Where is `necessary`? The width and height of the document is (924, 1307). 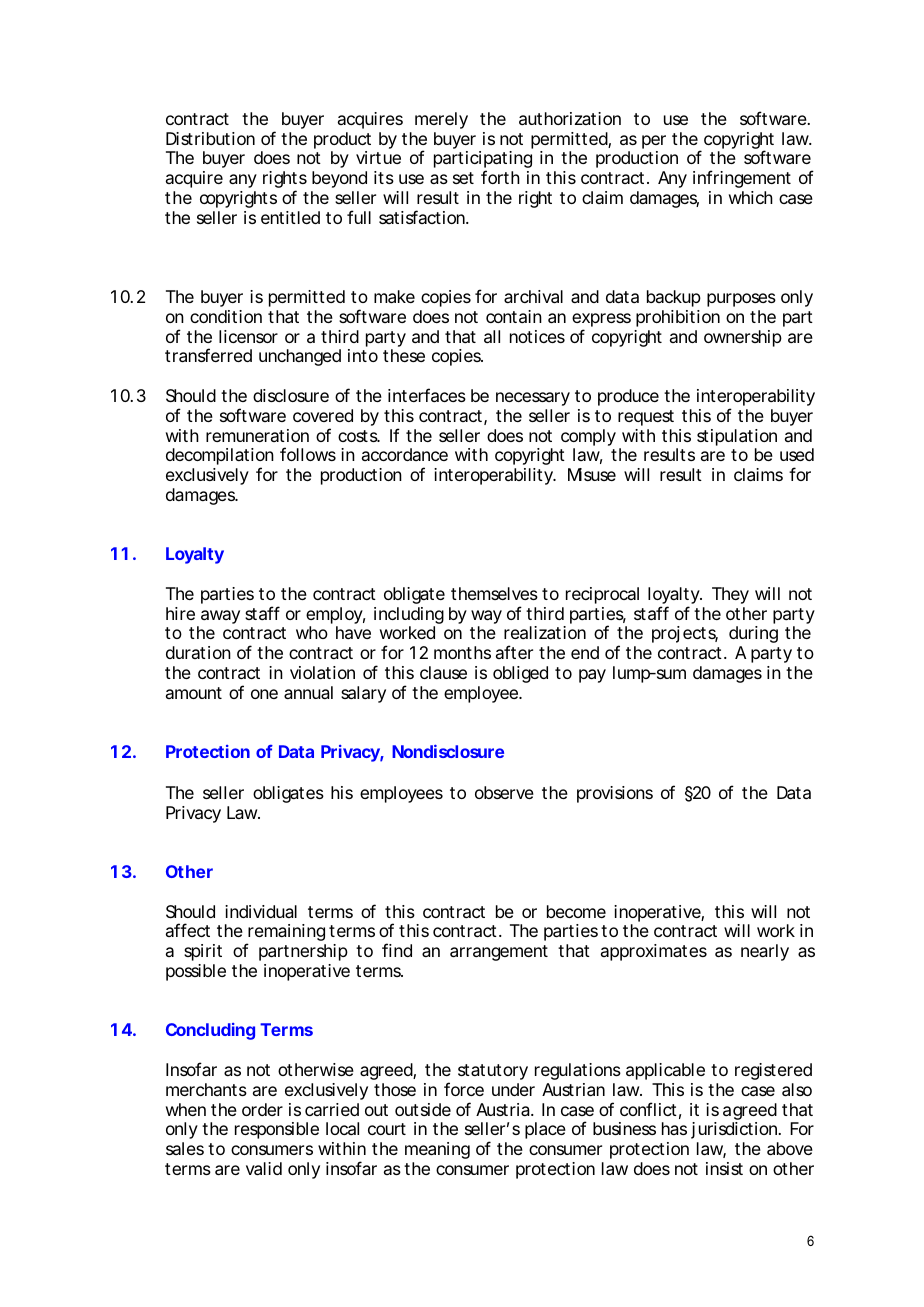 necessary is located at coordinates (533, 399).
